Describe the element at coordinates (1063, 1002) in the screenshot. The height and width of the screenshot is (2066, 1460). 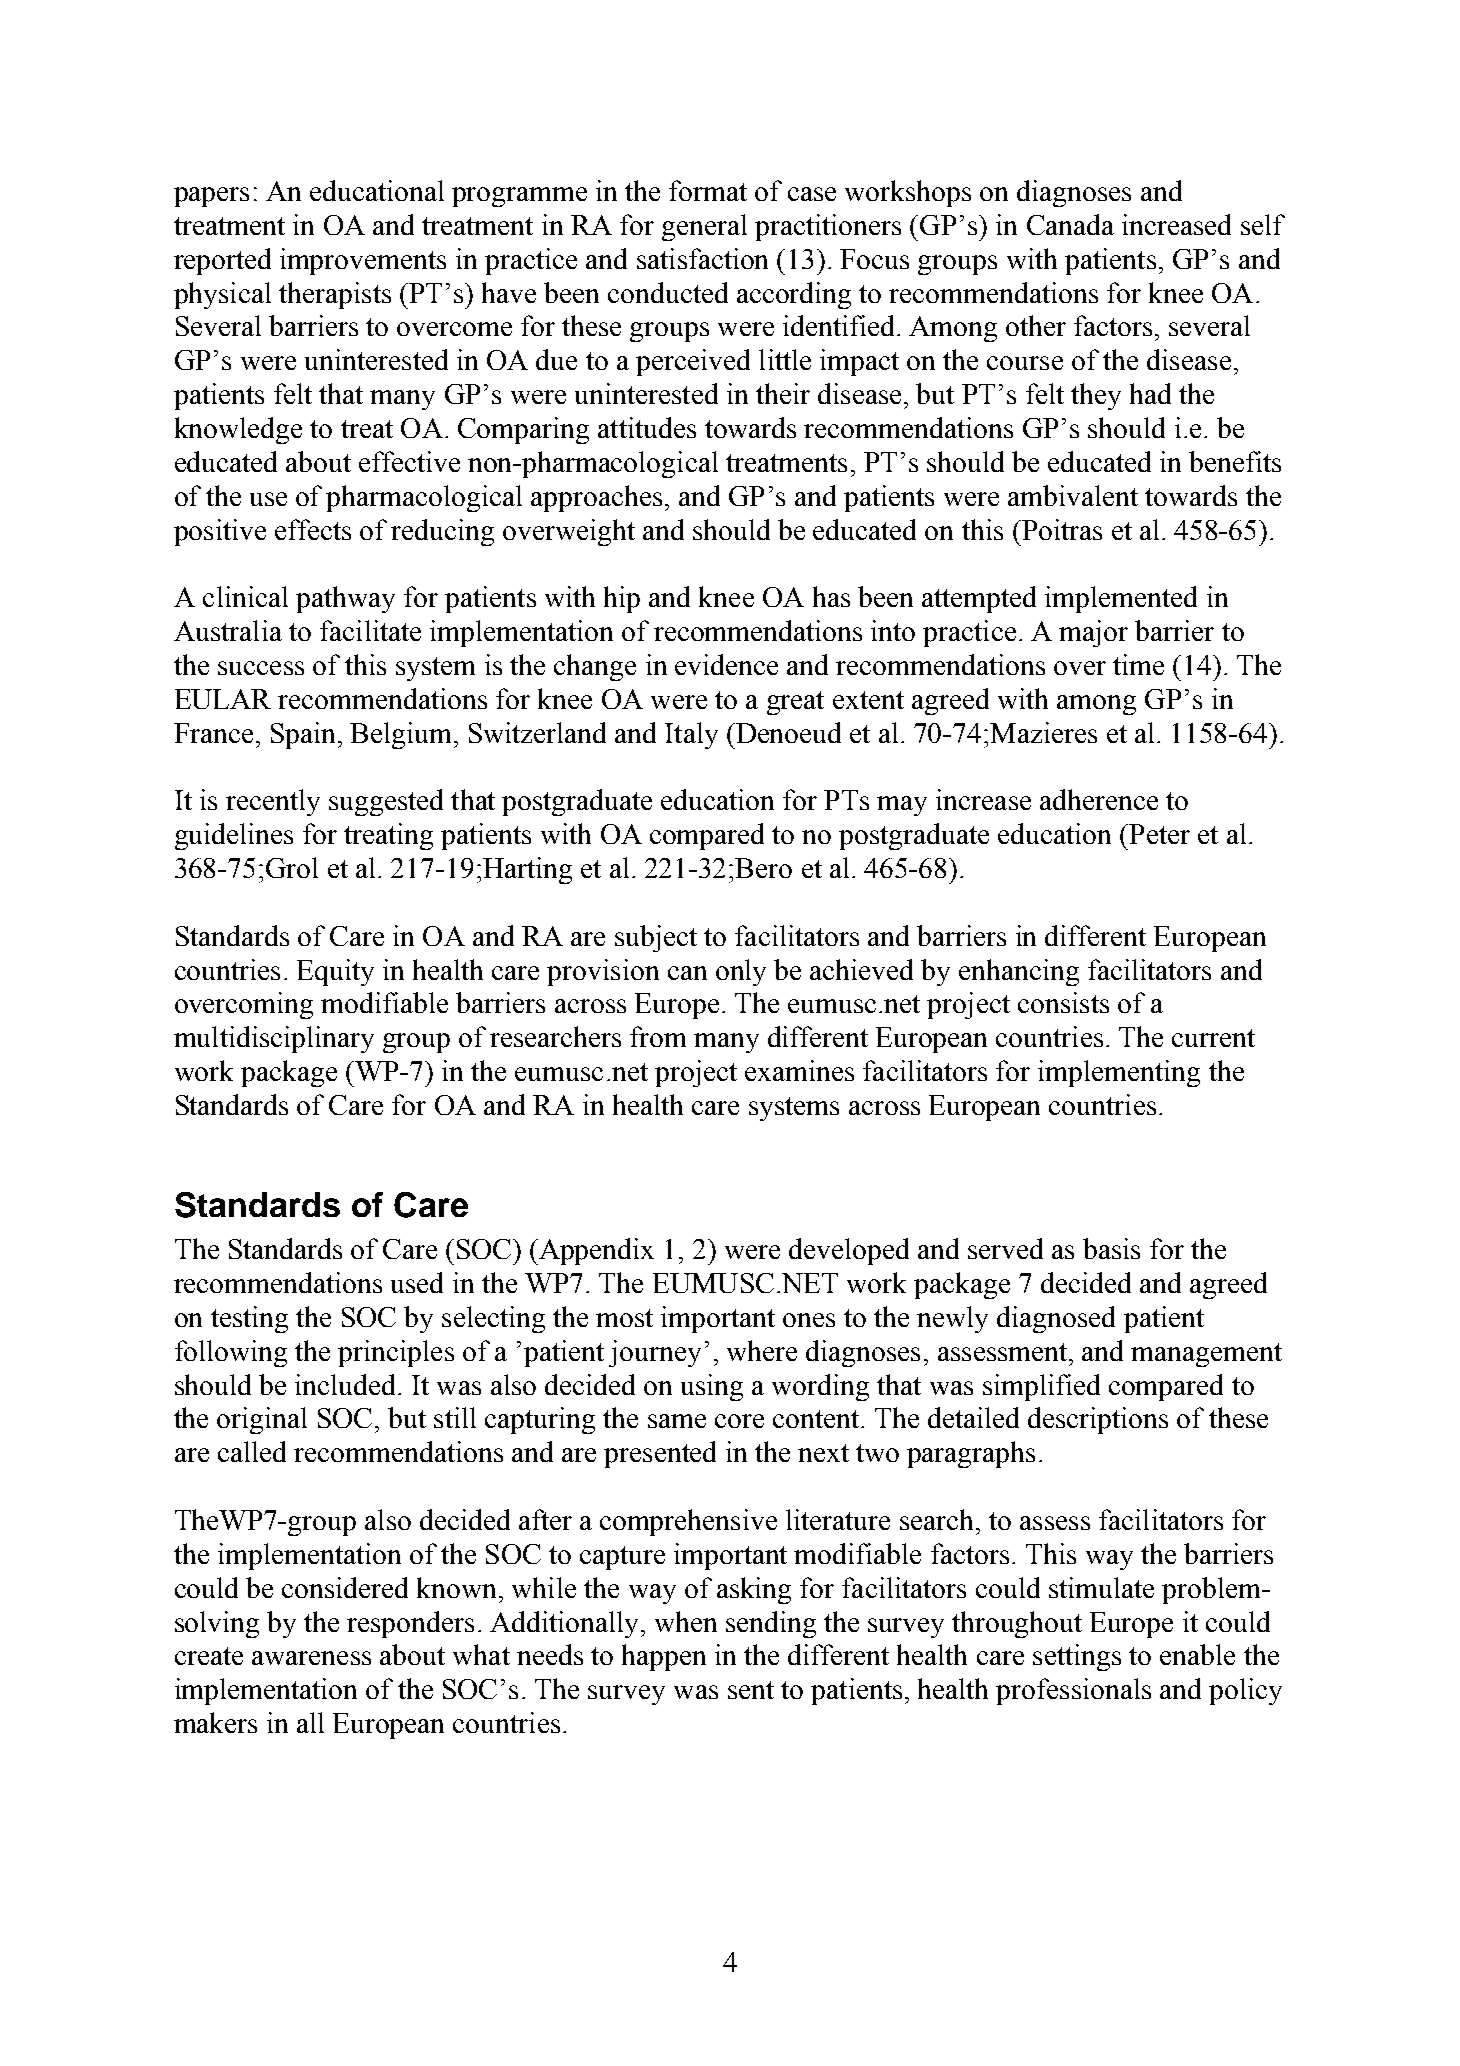
I see `consists` at that location.
